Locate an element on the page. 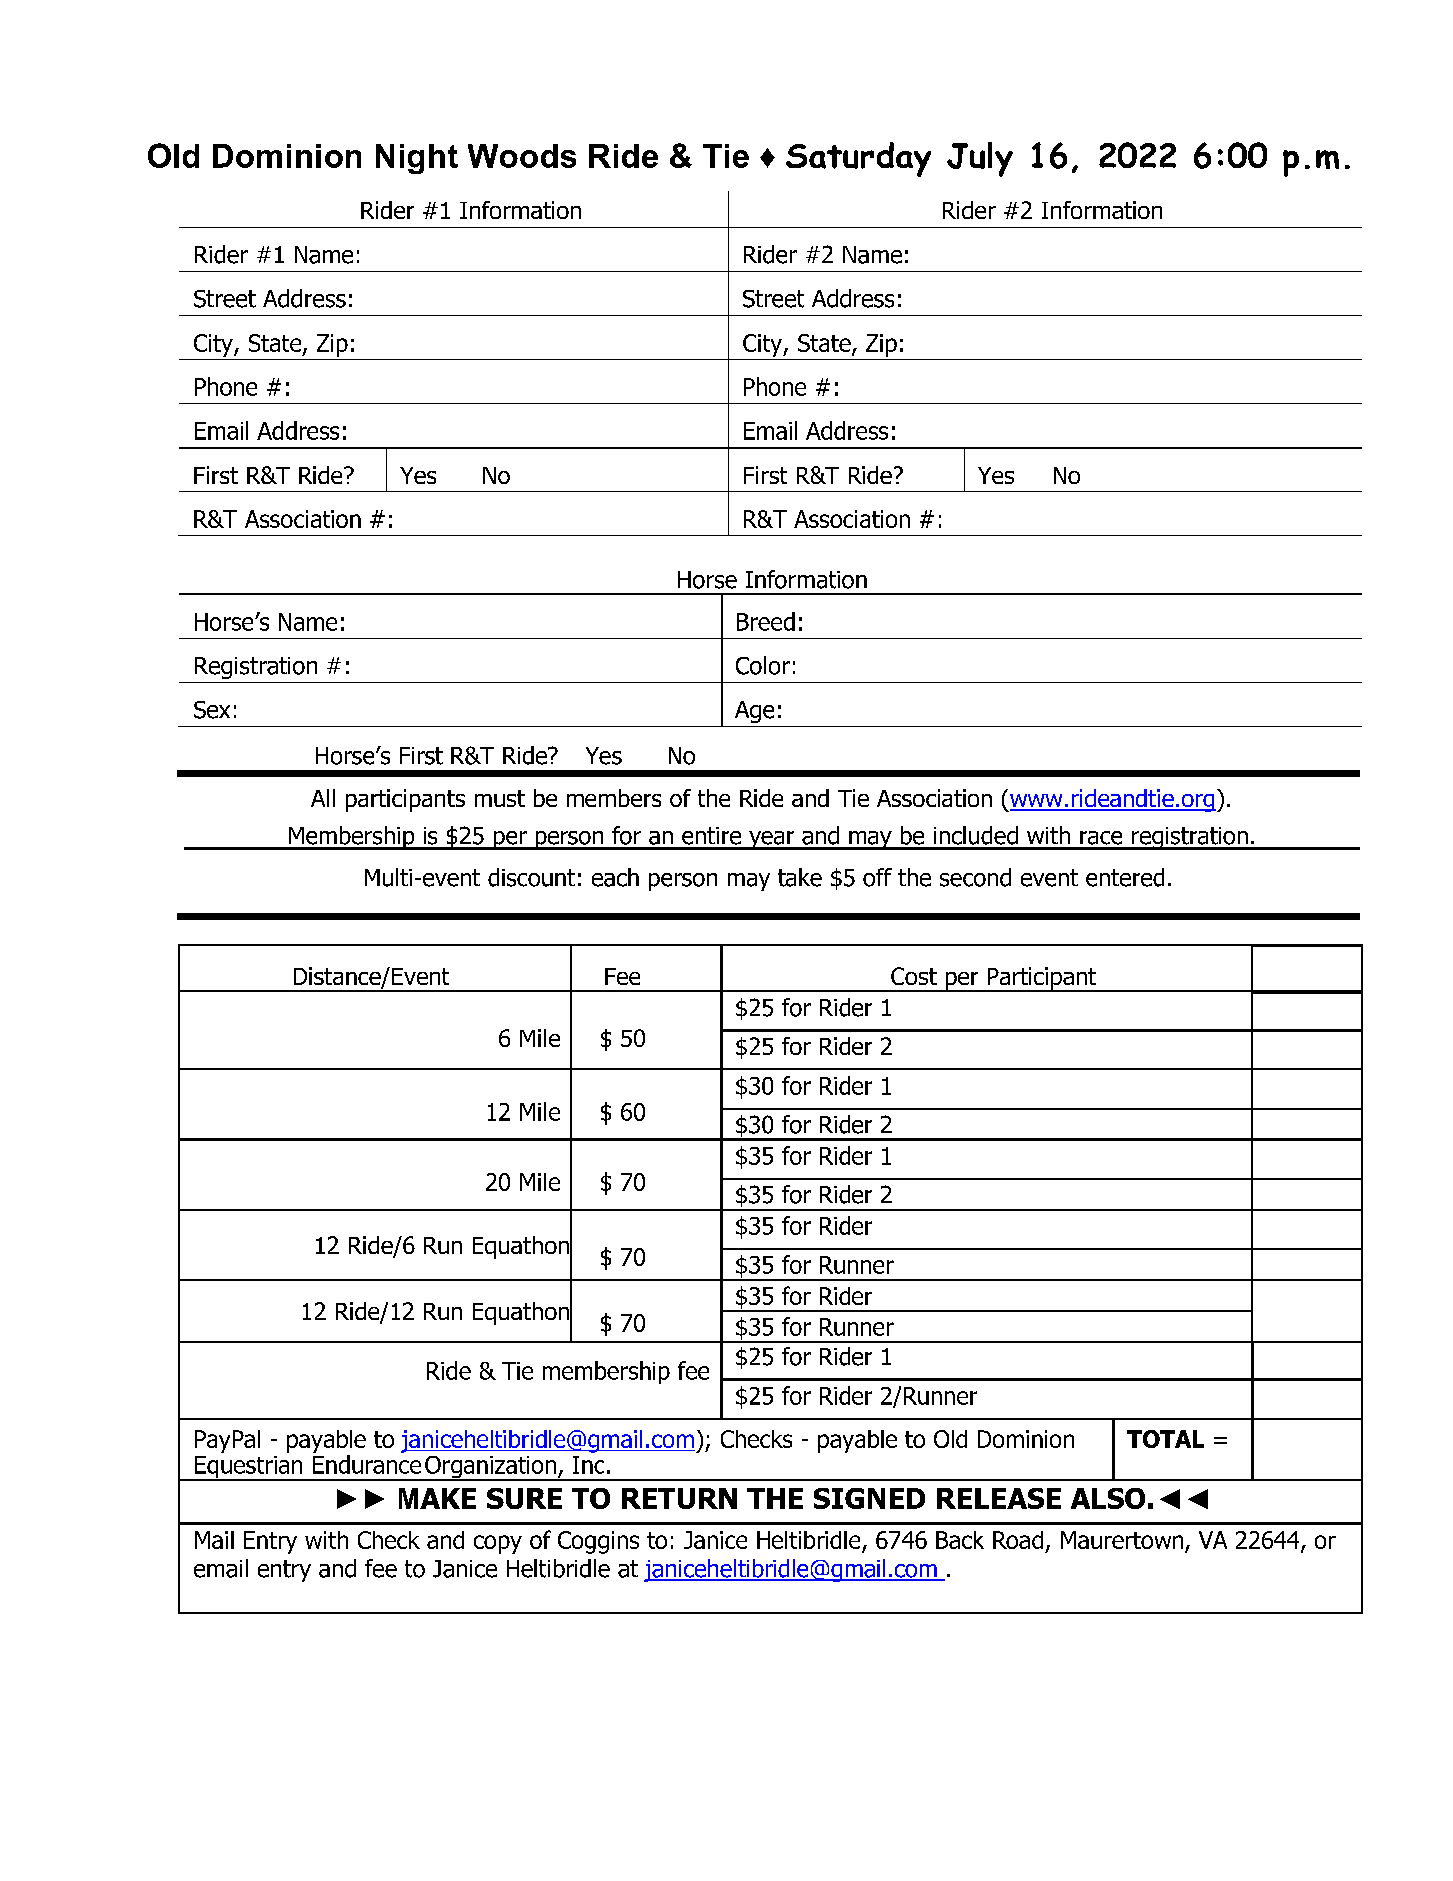 The height and width of the image is (1881, 1453). July is located at coordinates (980, 159).
